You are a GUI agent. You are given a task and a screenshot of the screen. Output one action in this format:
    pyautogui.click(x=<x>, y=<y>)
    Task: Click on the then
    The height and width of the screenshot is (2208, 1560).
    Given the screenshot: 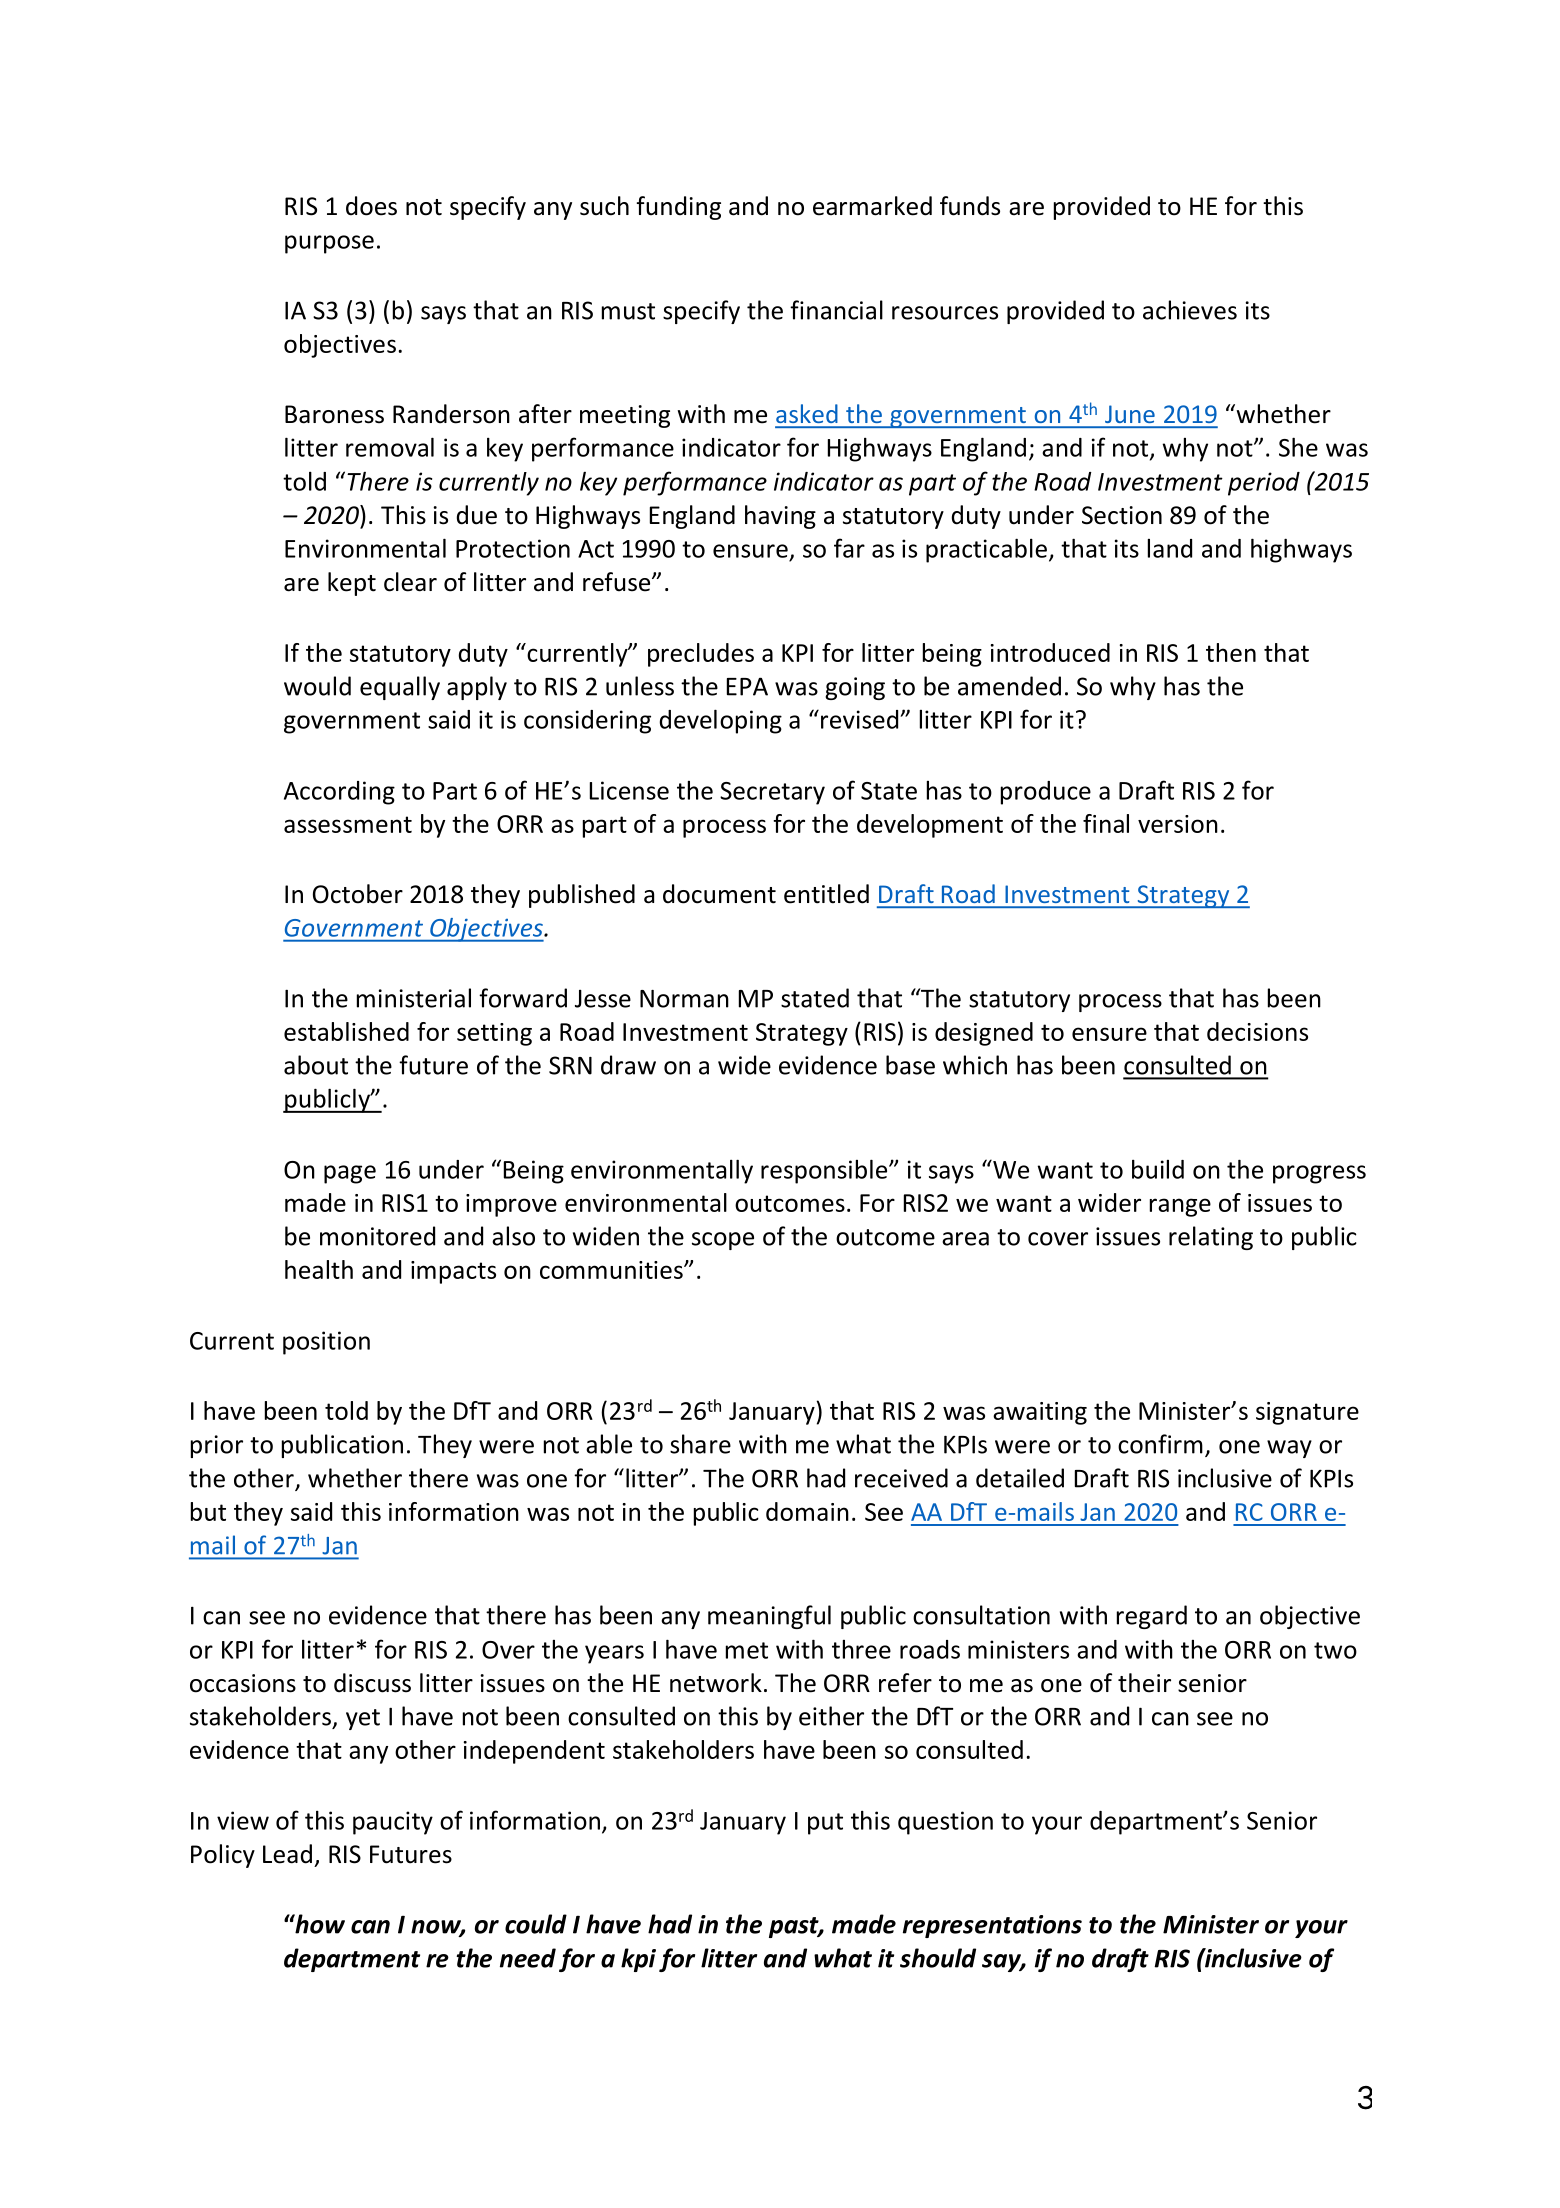 What is the action you would take?
    pyautogui.click(x=1231, y=652)
